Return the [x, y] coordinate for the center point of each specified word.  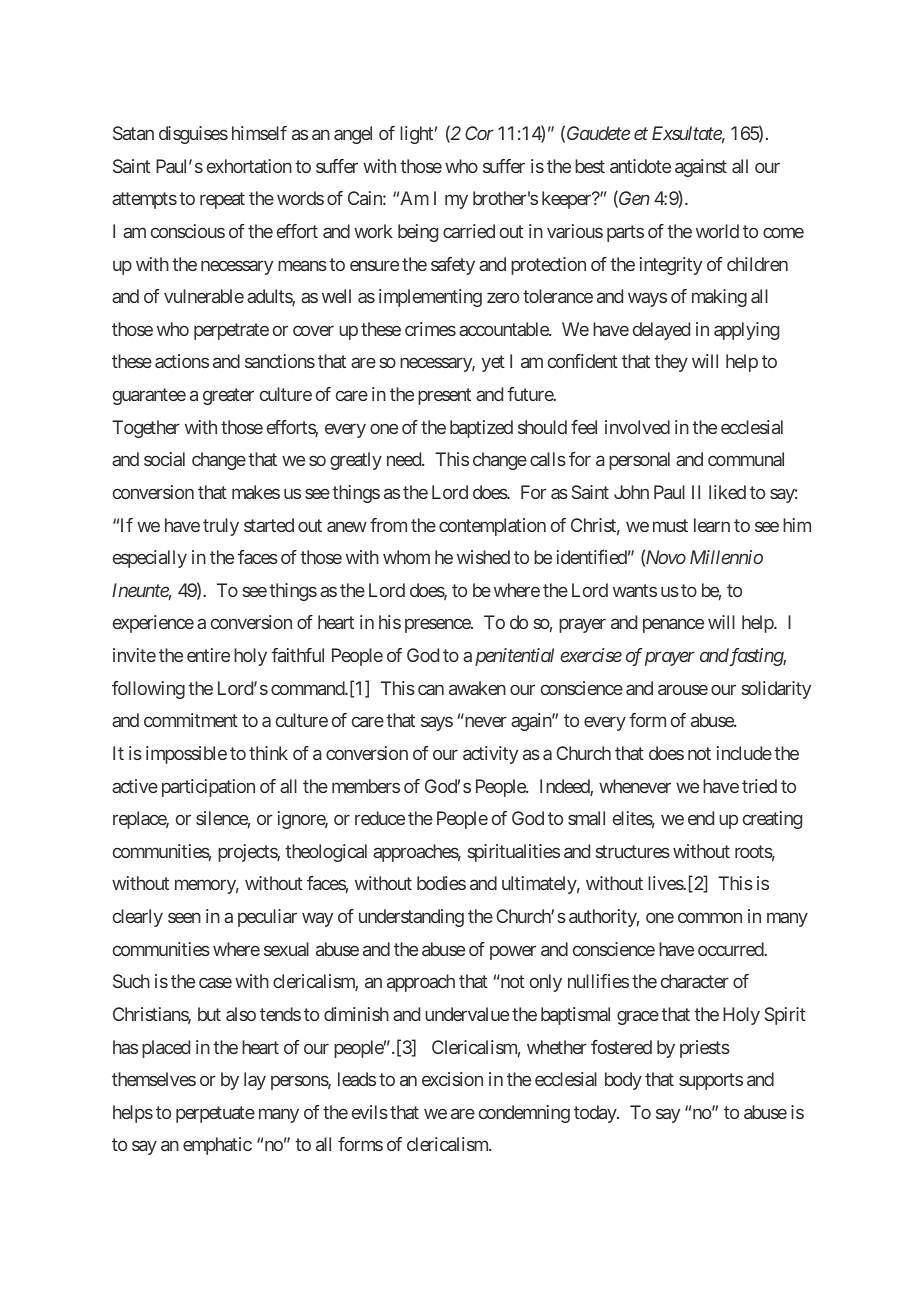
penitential [514, 657]
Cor [479, 133]
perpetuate [215, 1114]
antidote [640, 166]
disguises [193, 135]
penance [673, 626]
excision [452, 1079]
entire [208, 655]
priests [705, 1049]
